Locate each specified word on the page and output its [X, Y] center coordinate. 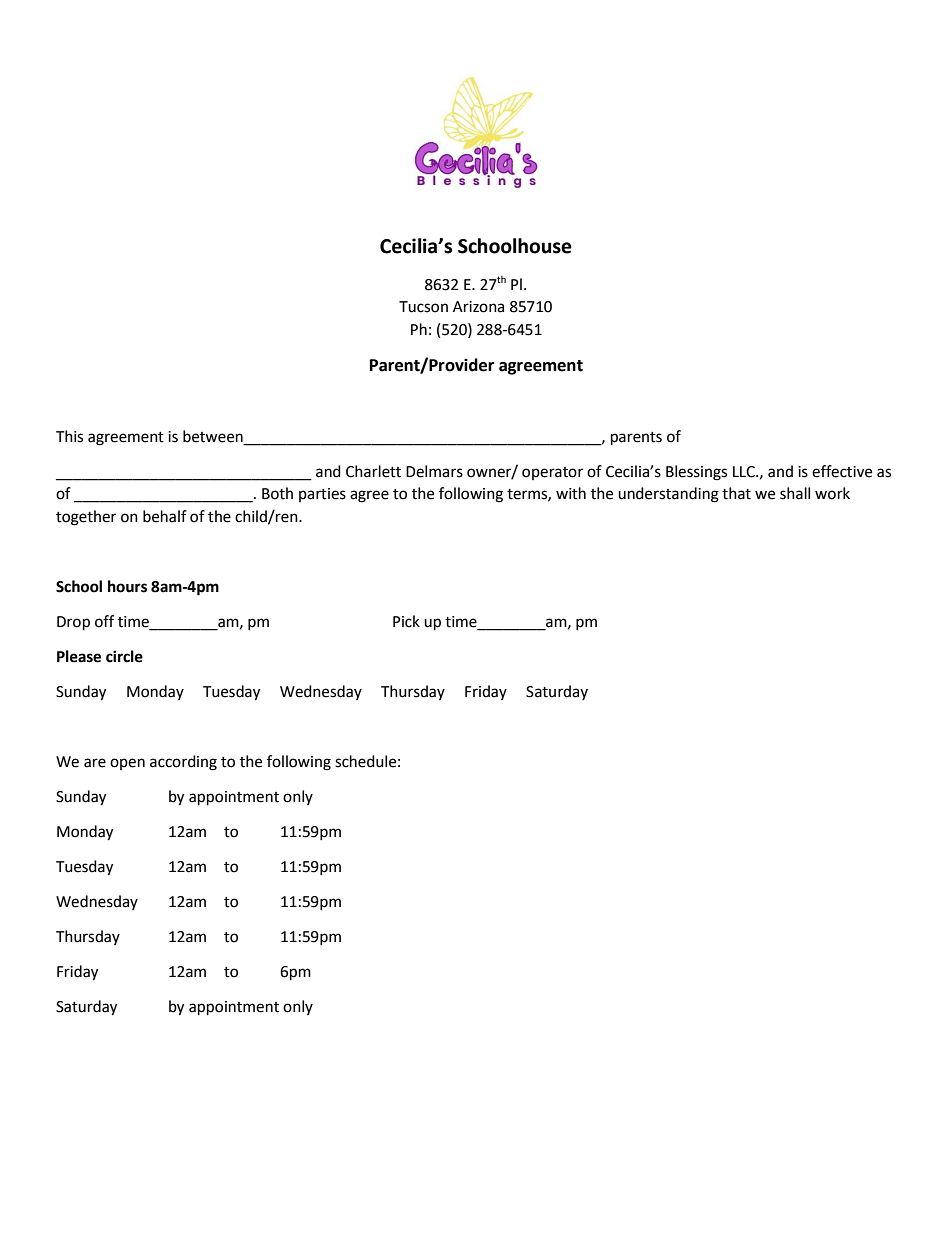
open [127, 764]
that [736, 493]
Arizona [478, 307]
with [571, 493]
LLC [745, 472]
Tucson [423, 307]
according [183, 763]
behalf [165, 516]
